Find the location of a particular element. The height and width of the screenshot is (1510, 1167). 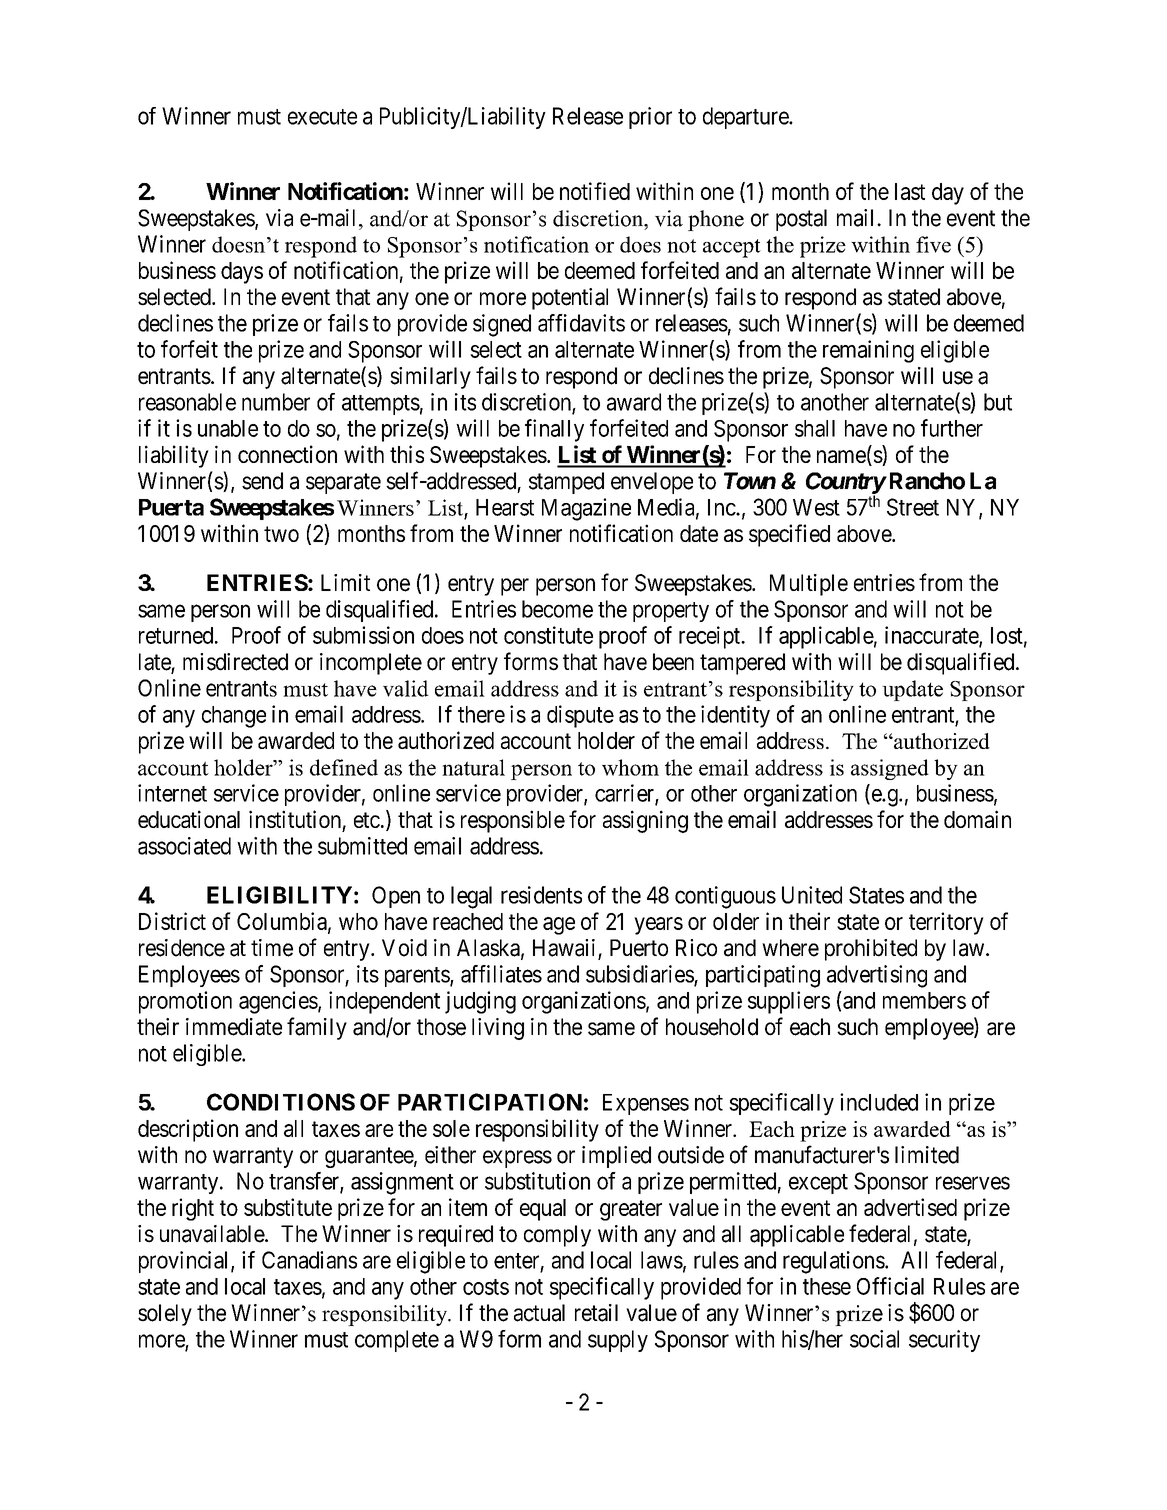

institution is located at coordinates (295, 819).
